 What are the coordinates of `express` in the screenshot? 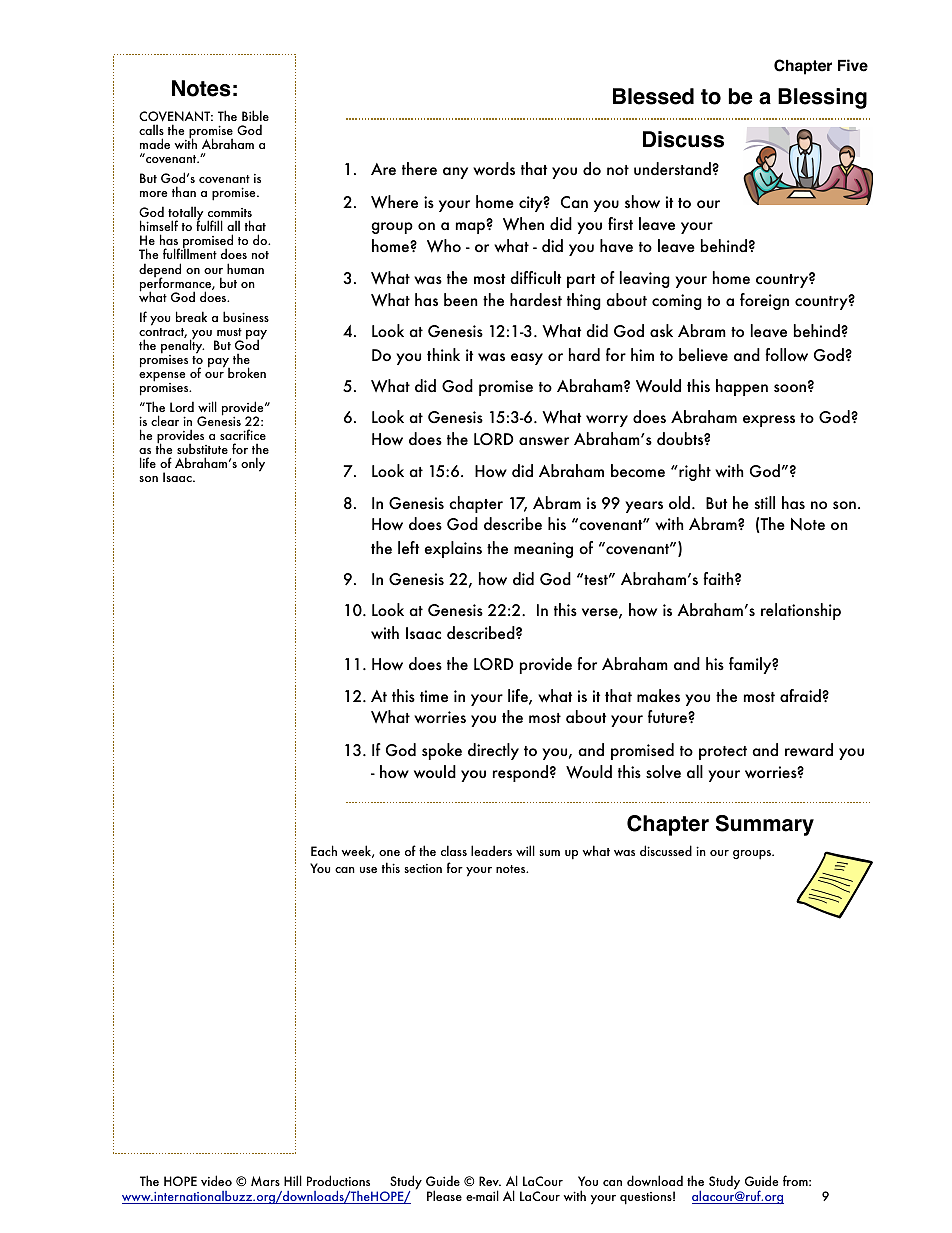 It's located at (769, 421).
